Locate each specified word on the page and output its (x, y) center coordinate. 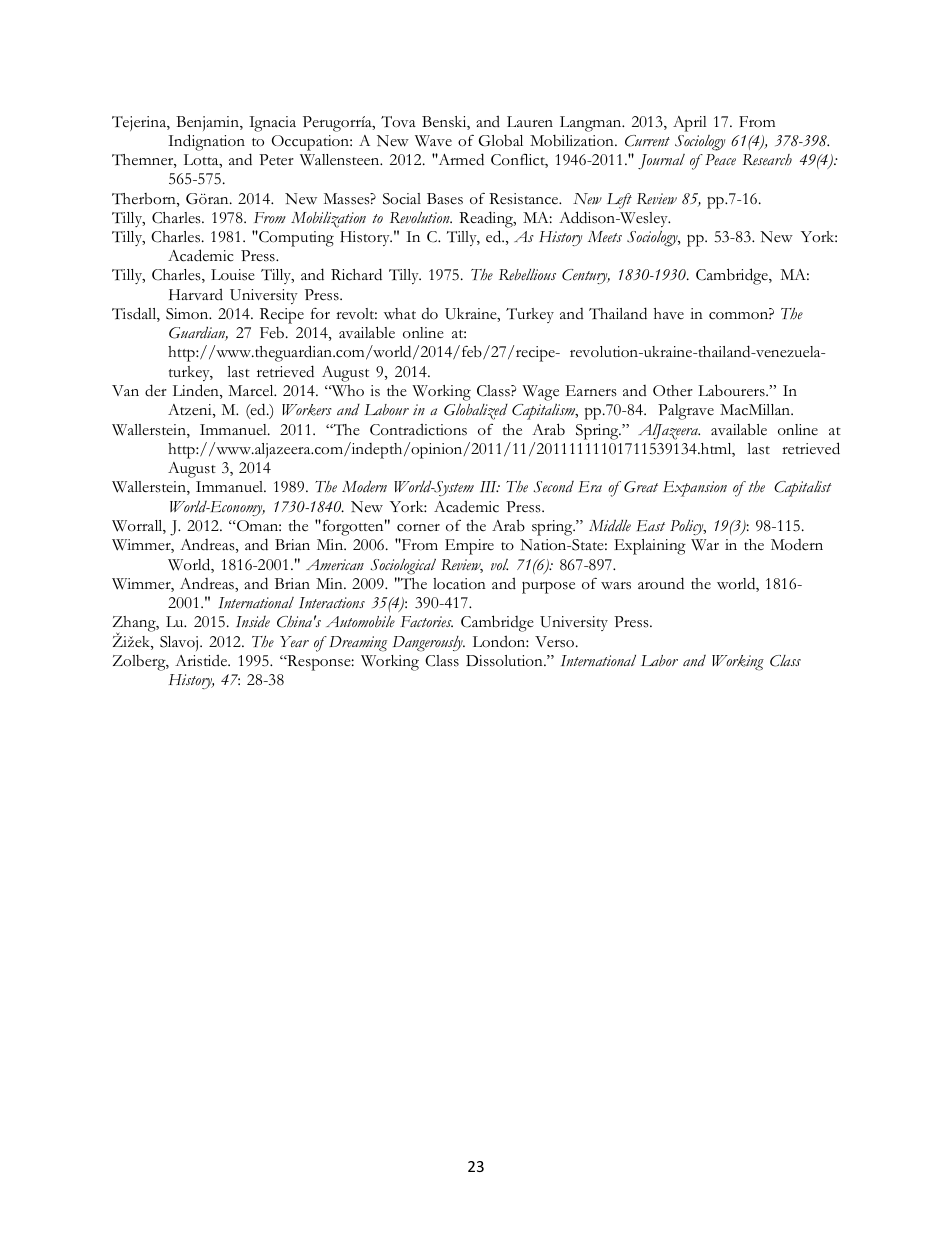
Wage (540, 393)
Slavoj (179, 643)
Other (673, 391)
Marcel (252, 391)
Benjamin (208, 123)
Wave (433, 140)
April (690, 124)
